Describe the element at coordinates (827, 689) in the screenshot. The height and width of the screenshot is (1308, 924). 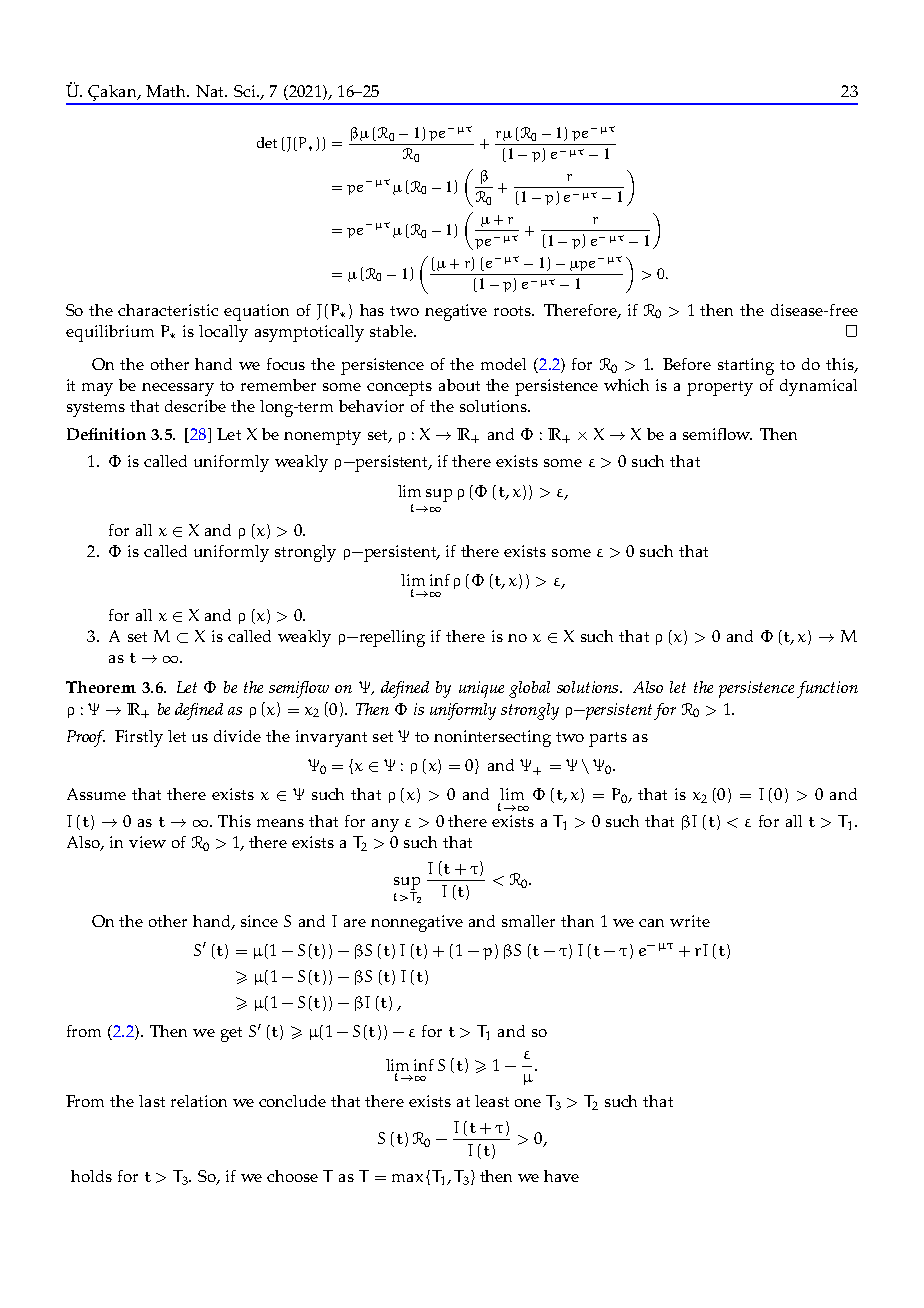
I see `function` at that location.
